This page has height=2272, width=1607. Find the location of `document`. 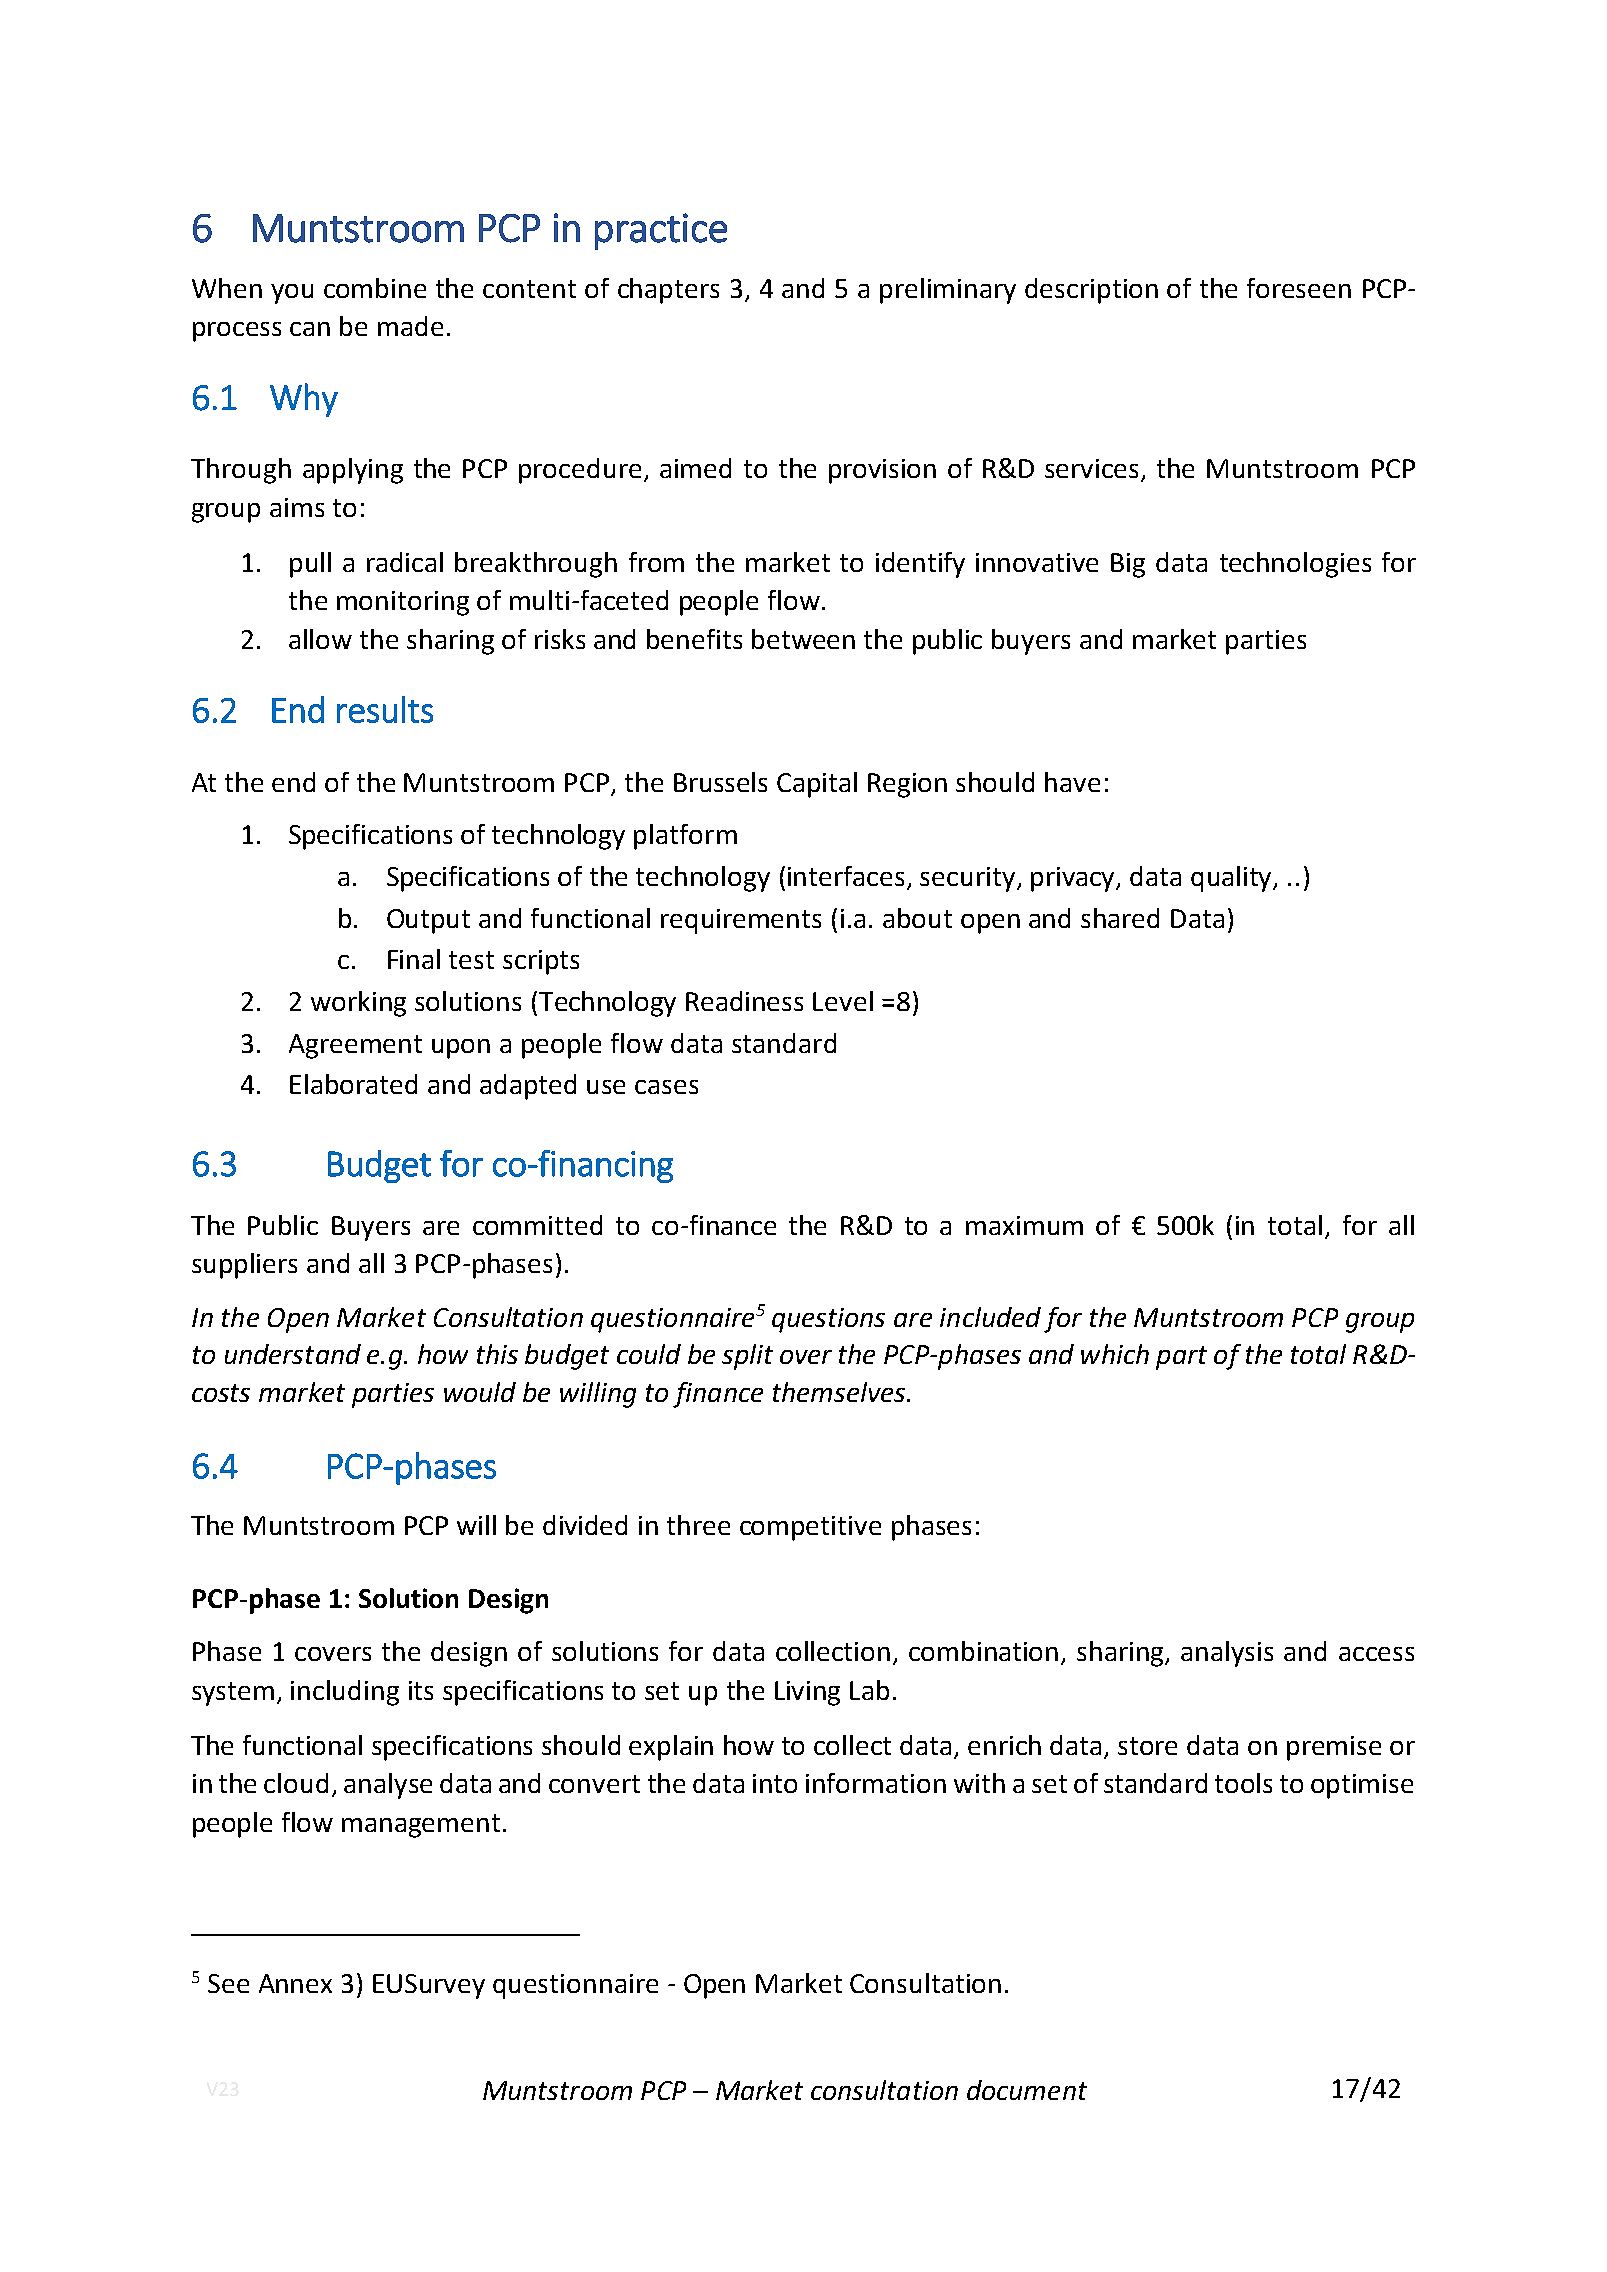

document is located at coordinates (1027, 2090).
